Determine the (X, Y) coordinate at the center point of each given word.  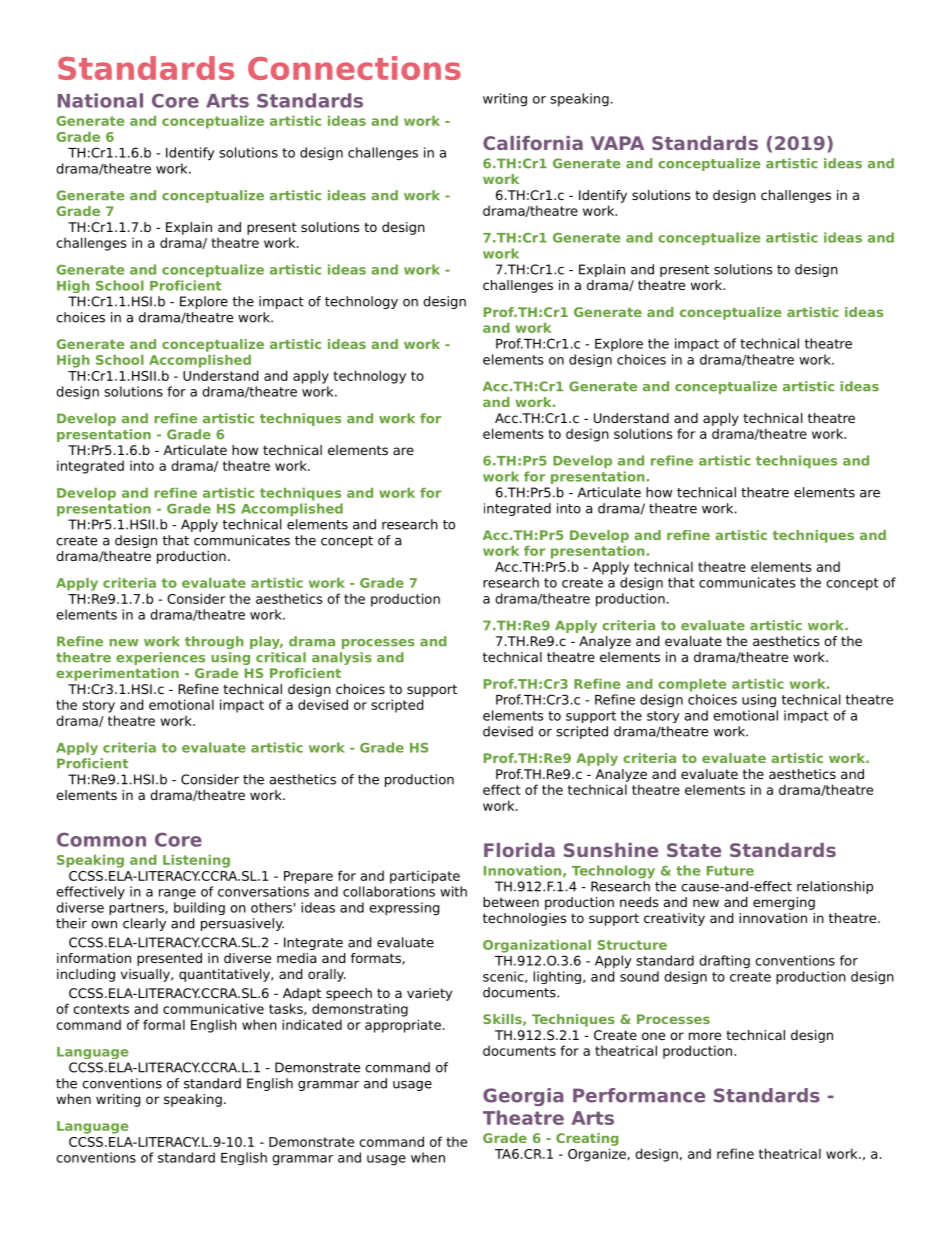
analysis (342, 658)
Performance (639, 1095)
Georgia (523, 1097)
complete (692, 685)
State (694, 850)
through (214, 642)
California (533, 143)
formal (164, 1024)
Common (101, 839)
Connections (354, 68)
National (100, 100)
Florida (519, 850)
